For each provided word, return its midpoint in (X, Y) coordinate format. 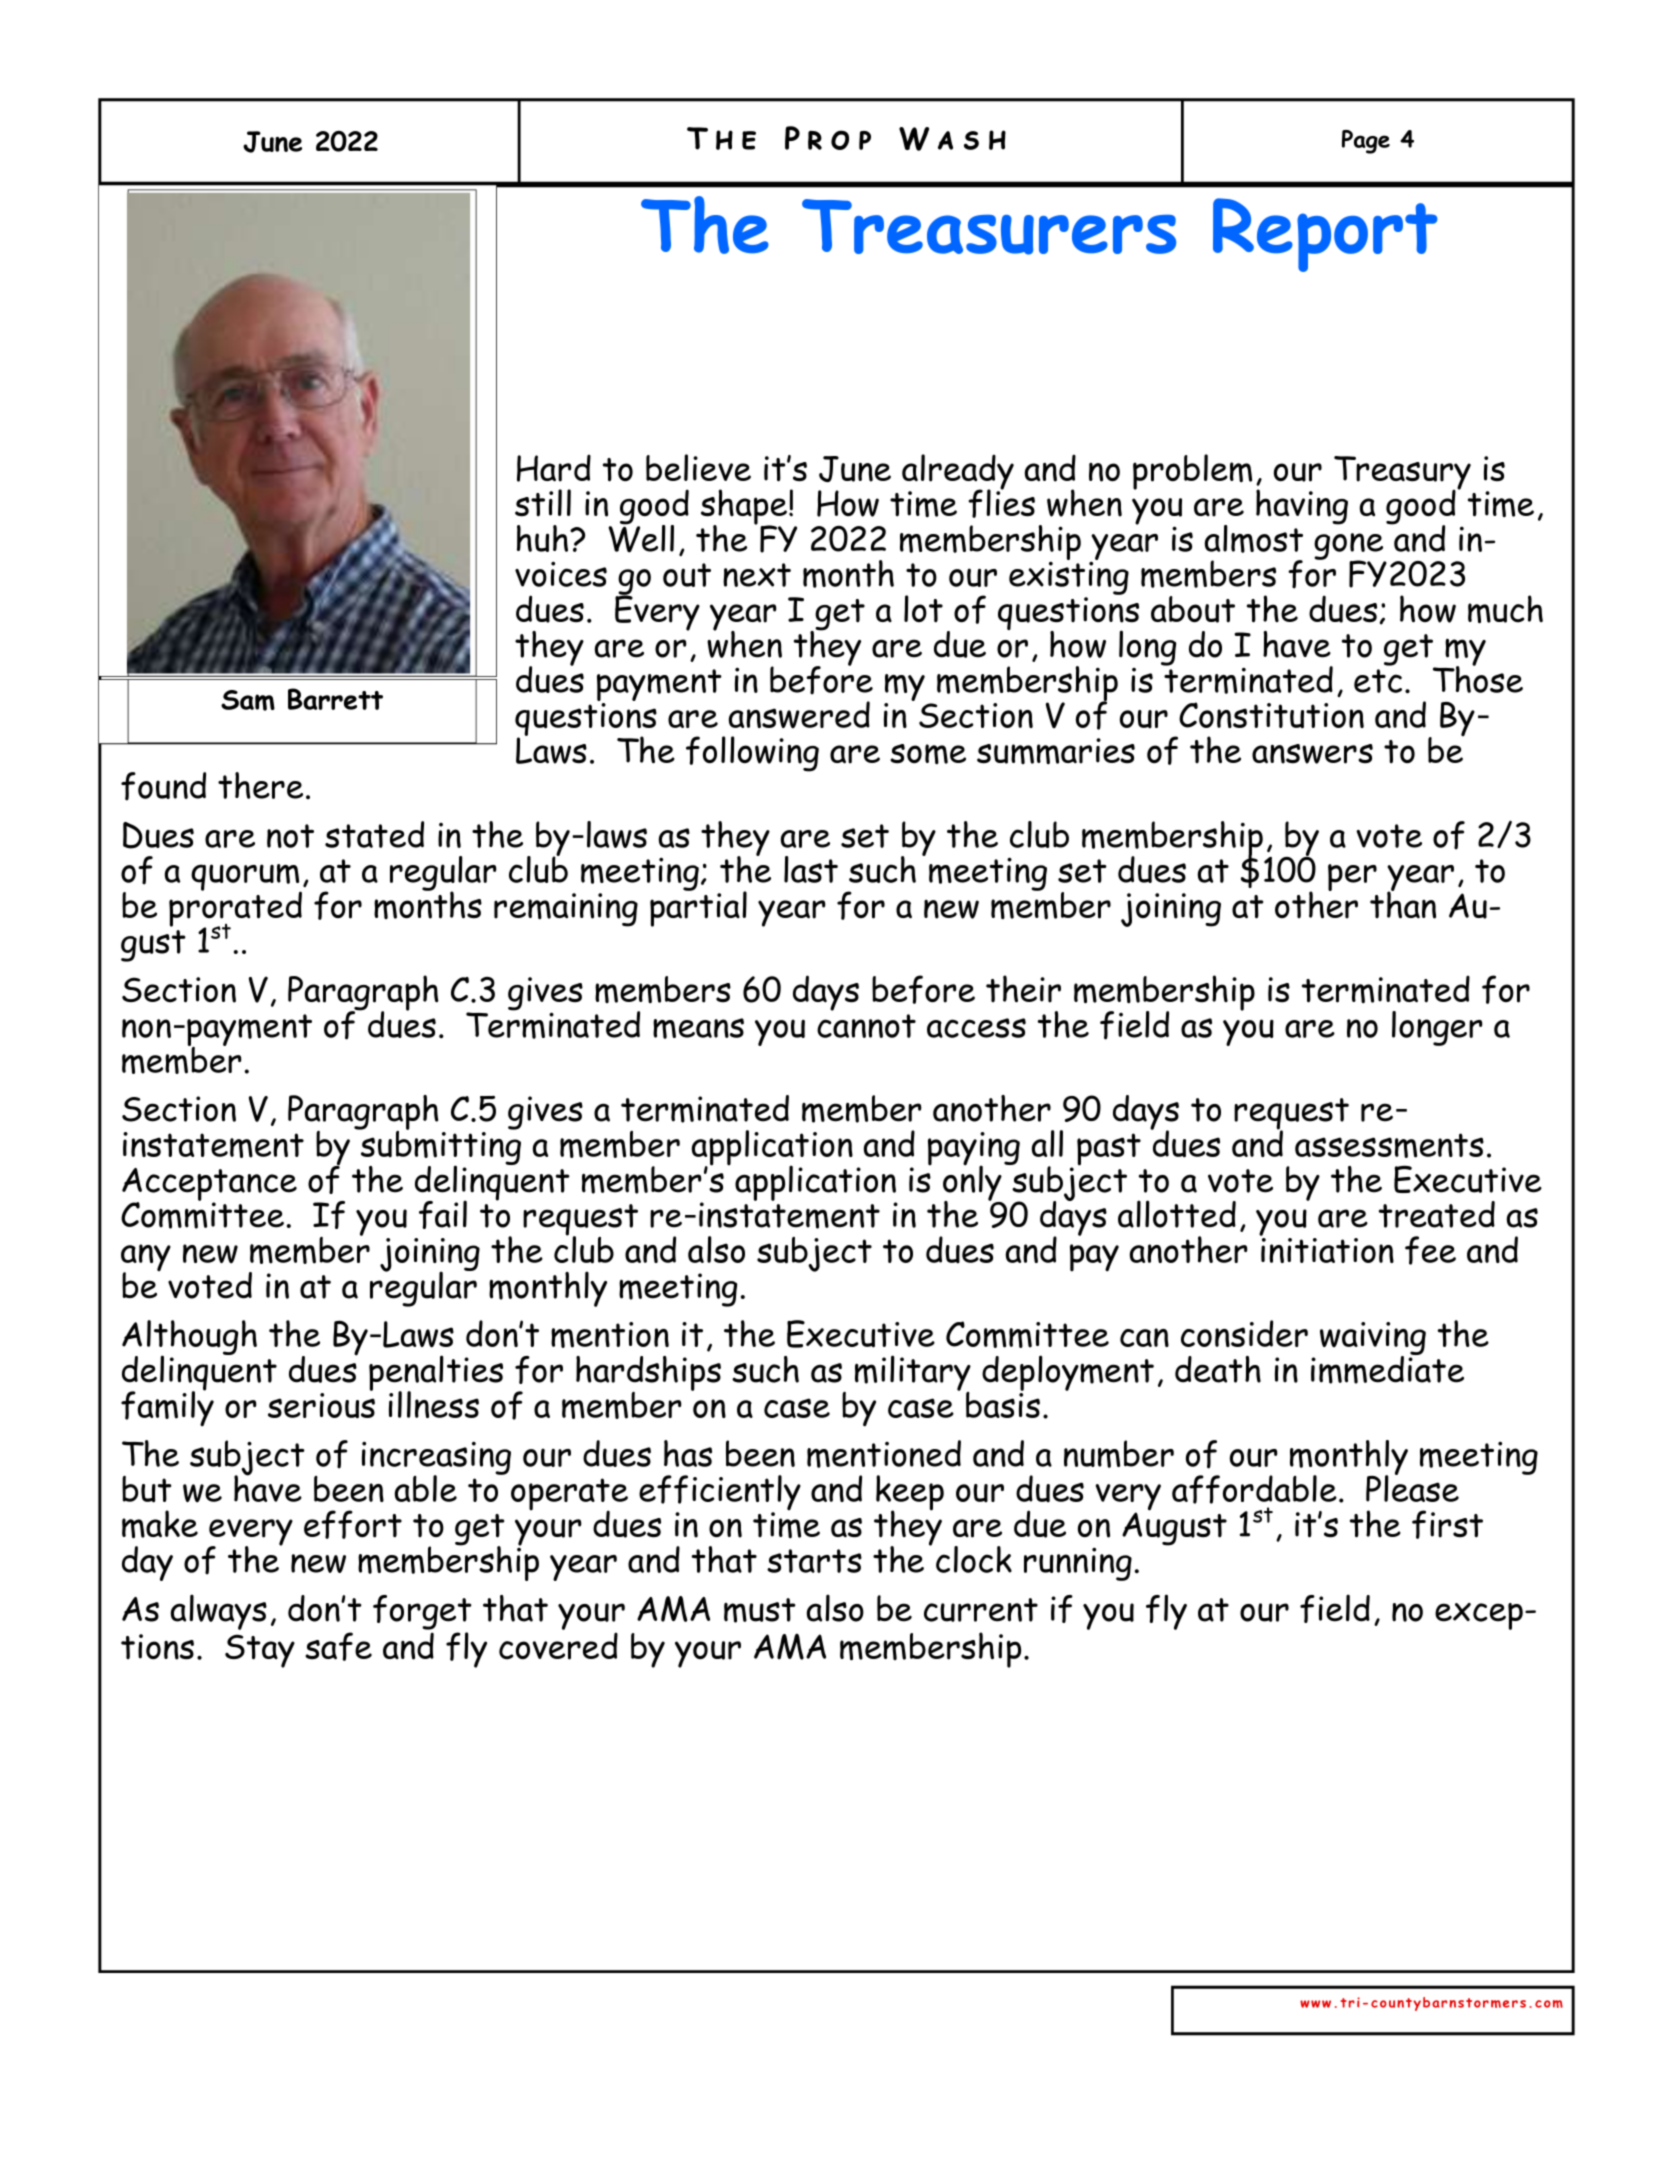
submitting (440, 1148)
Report (1325, 235)
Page (1366, 142)
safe (338, 1646)
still (543, 503)
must (760, 1610)
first (1447, 1524)
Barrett (335, 699)
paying (974, 1150)
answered (799, 715)
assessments (1389, 1145)
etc (1378, 681)
